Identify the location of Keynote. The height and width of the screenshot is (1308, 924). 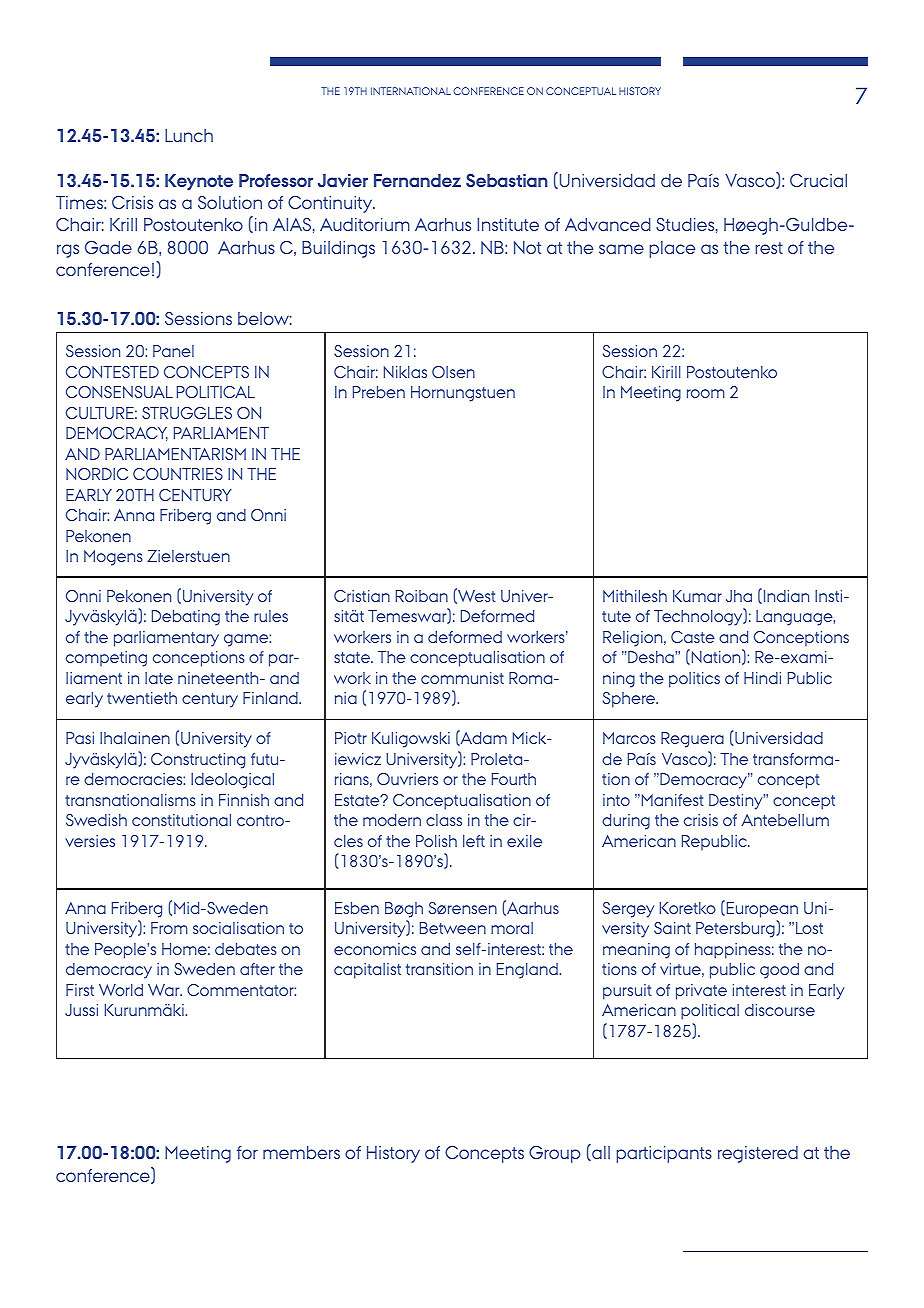
(199, 182).
